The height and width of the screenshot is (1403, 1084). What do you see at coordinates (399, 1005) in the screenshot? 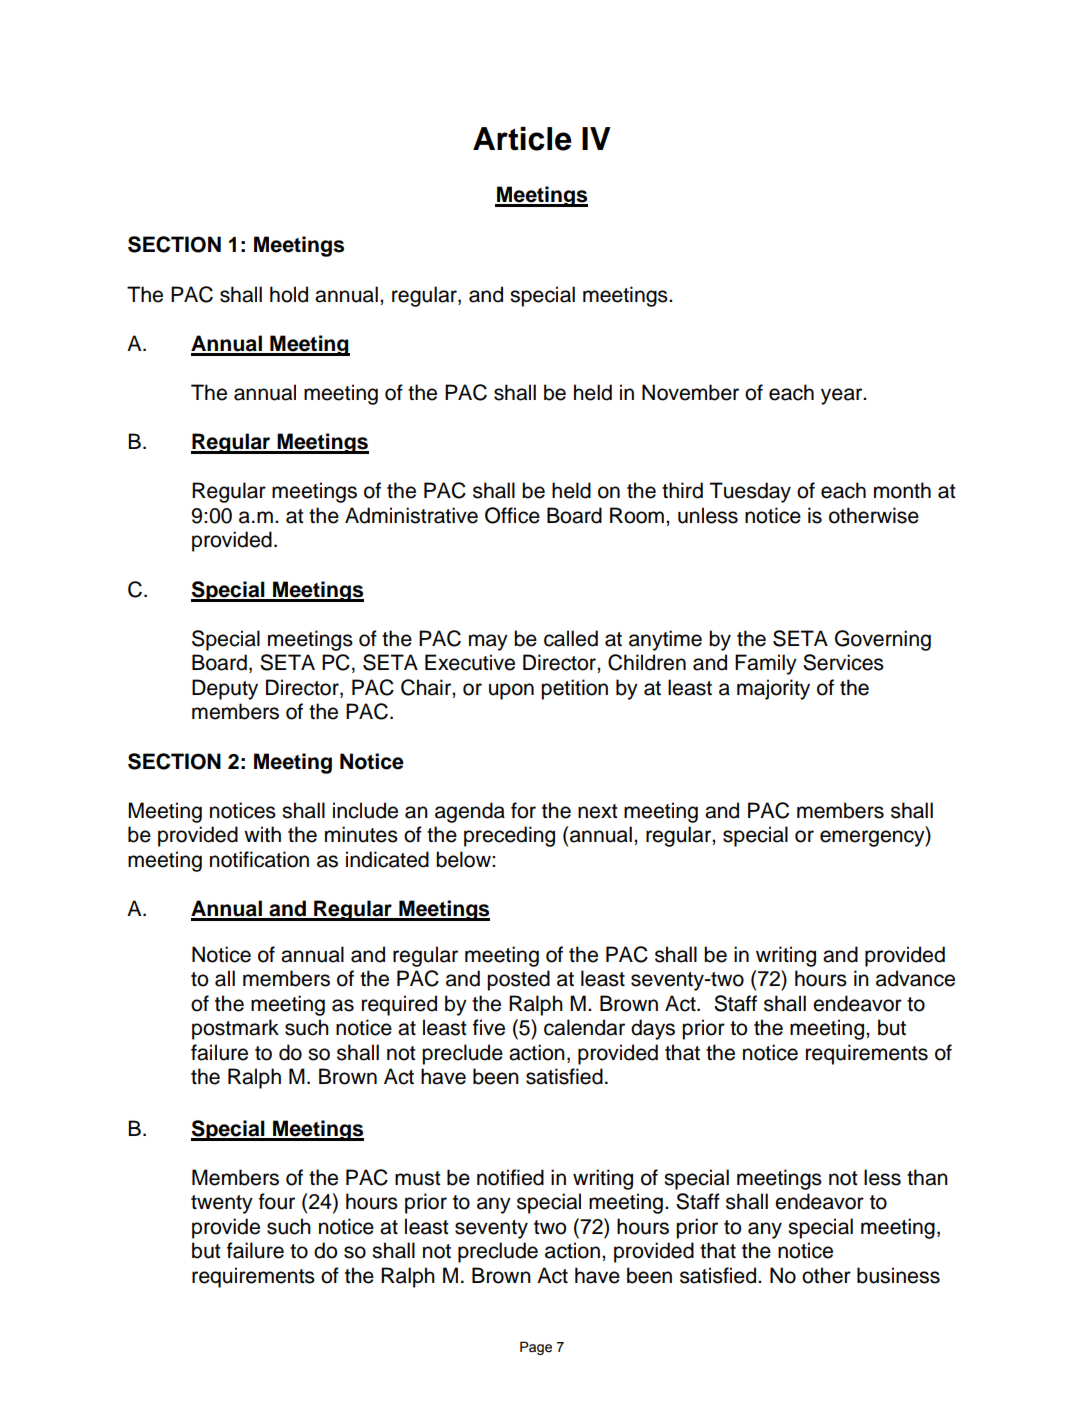
I see `required` at bounding box center [399, 1005].
